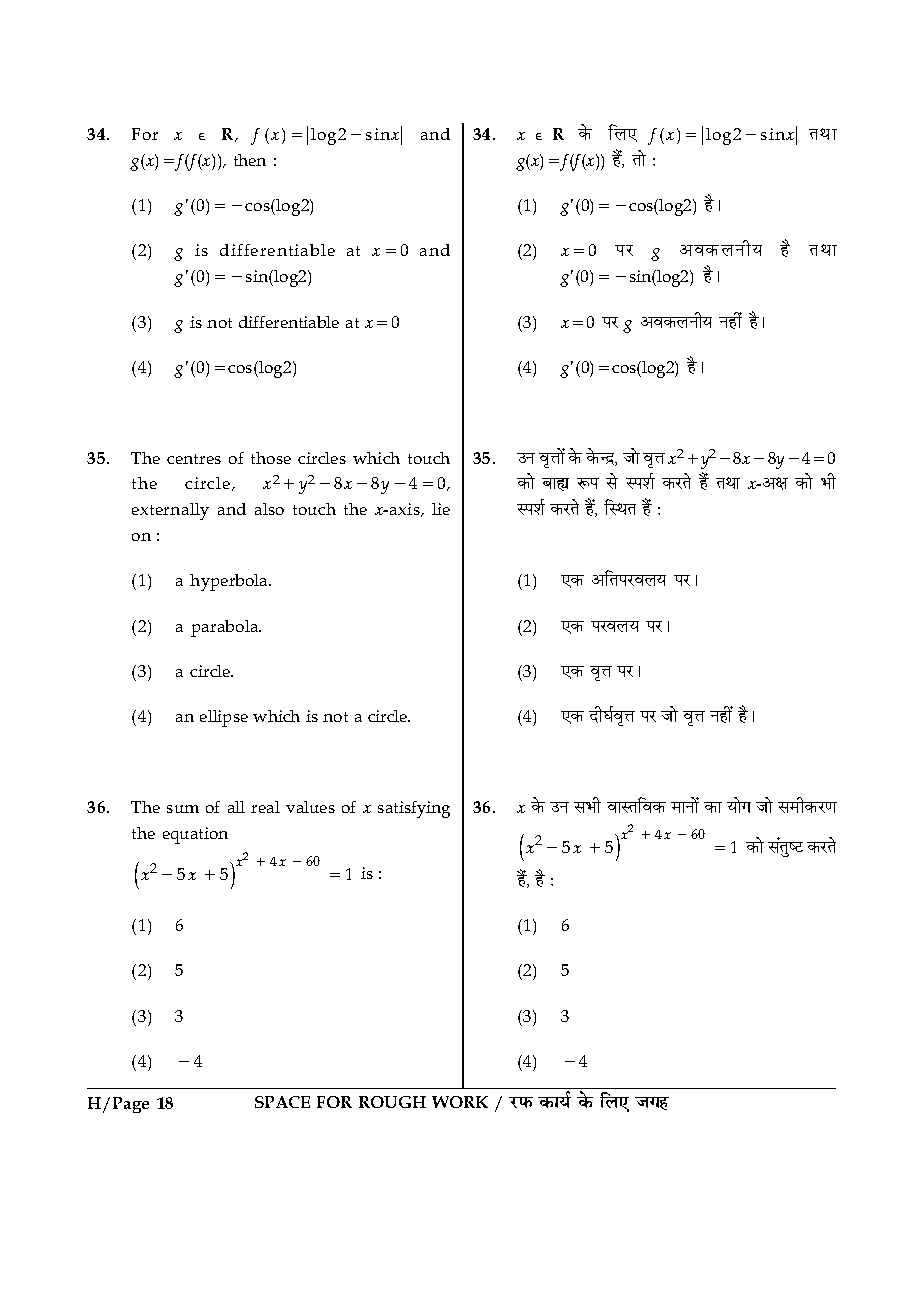 Image resolution: width=924 pixels, height=1308 pixels. What do you see at coordinates (250, 160) in the screenshot?
I see `then` at bounding box center [250, 160].
